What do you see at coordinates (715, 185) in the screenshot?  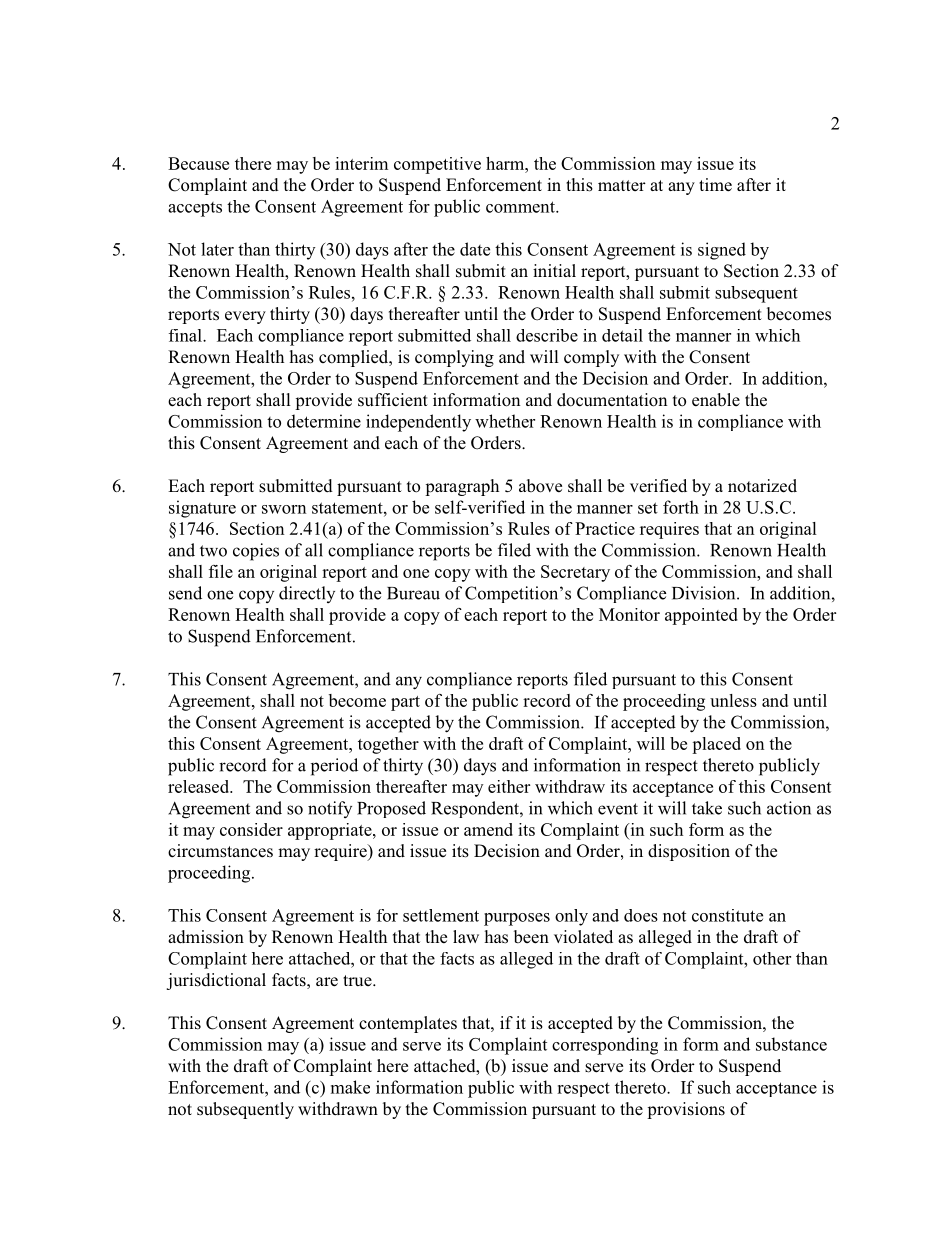 I see `time` at bounding box center [715, 185].
